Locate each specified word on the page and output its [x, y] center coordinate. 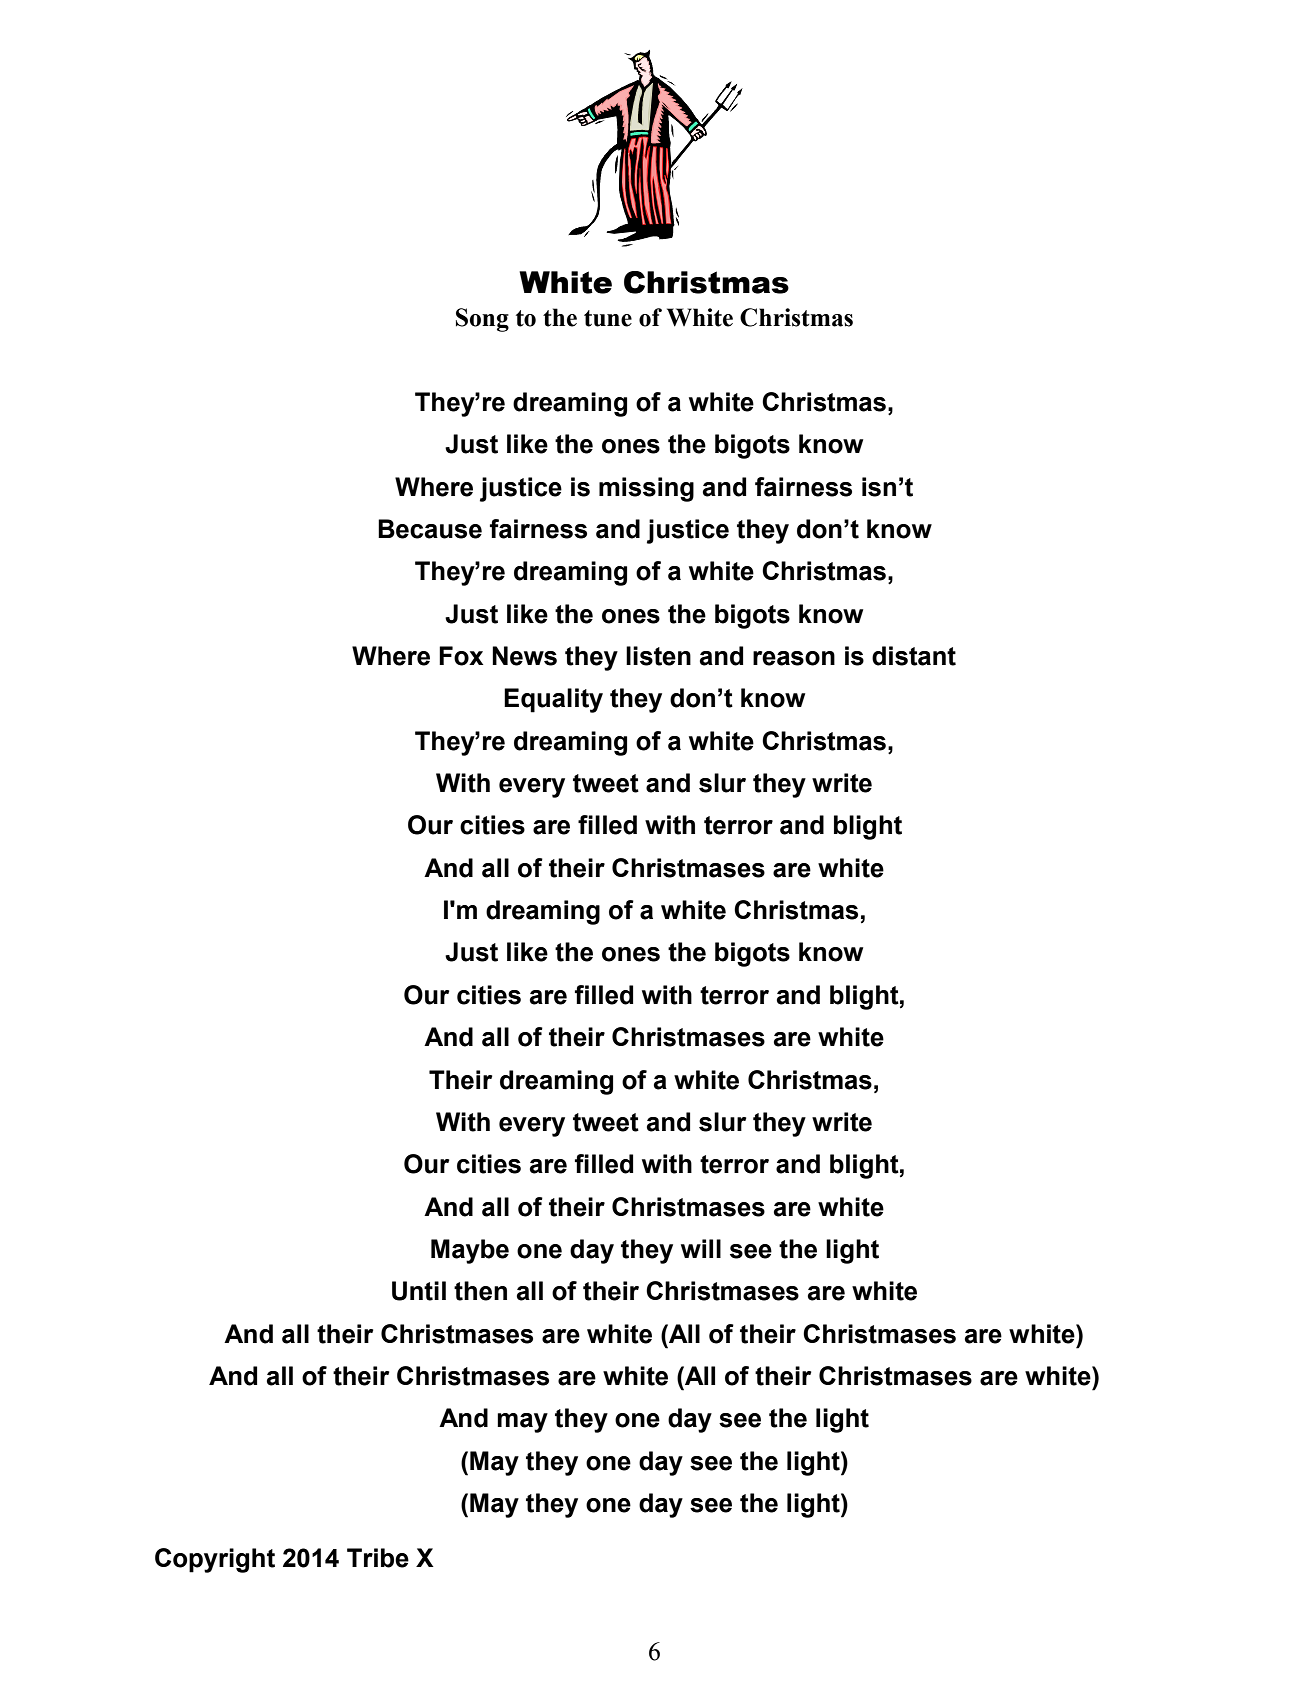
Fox [461, 656]
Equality [553, 700]
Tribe [378, 1558]
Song [482, 320]
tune [608, 318]
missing [646, 489]
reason [794, 658]
